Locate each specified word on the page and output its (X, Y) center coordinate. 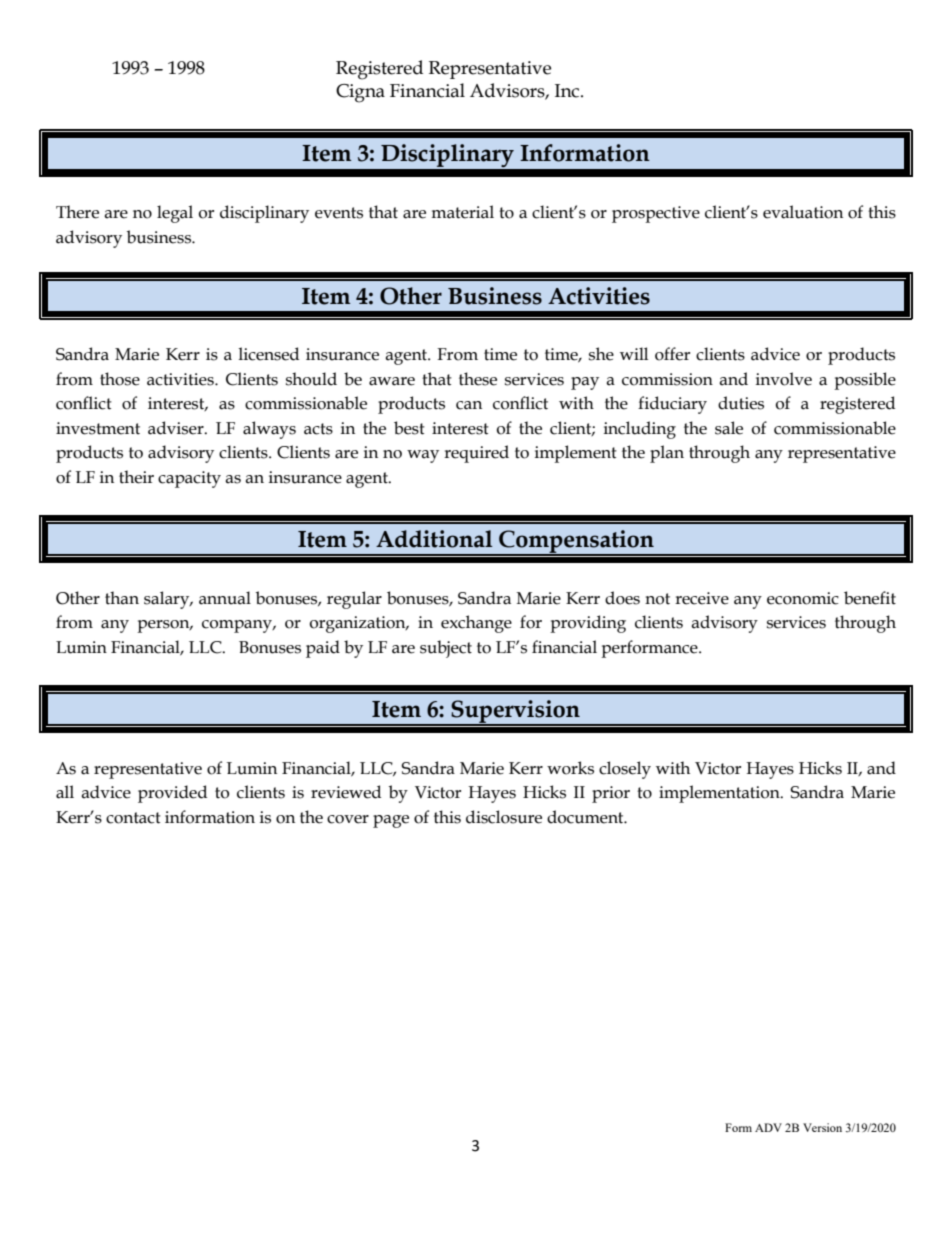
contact (133, 818)
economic (803, 598)
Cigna (360, 93)
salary (168, 600)
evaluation (803, 212)
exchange (476, 624)
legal (175, 214)
